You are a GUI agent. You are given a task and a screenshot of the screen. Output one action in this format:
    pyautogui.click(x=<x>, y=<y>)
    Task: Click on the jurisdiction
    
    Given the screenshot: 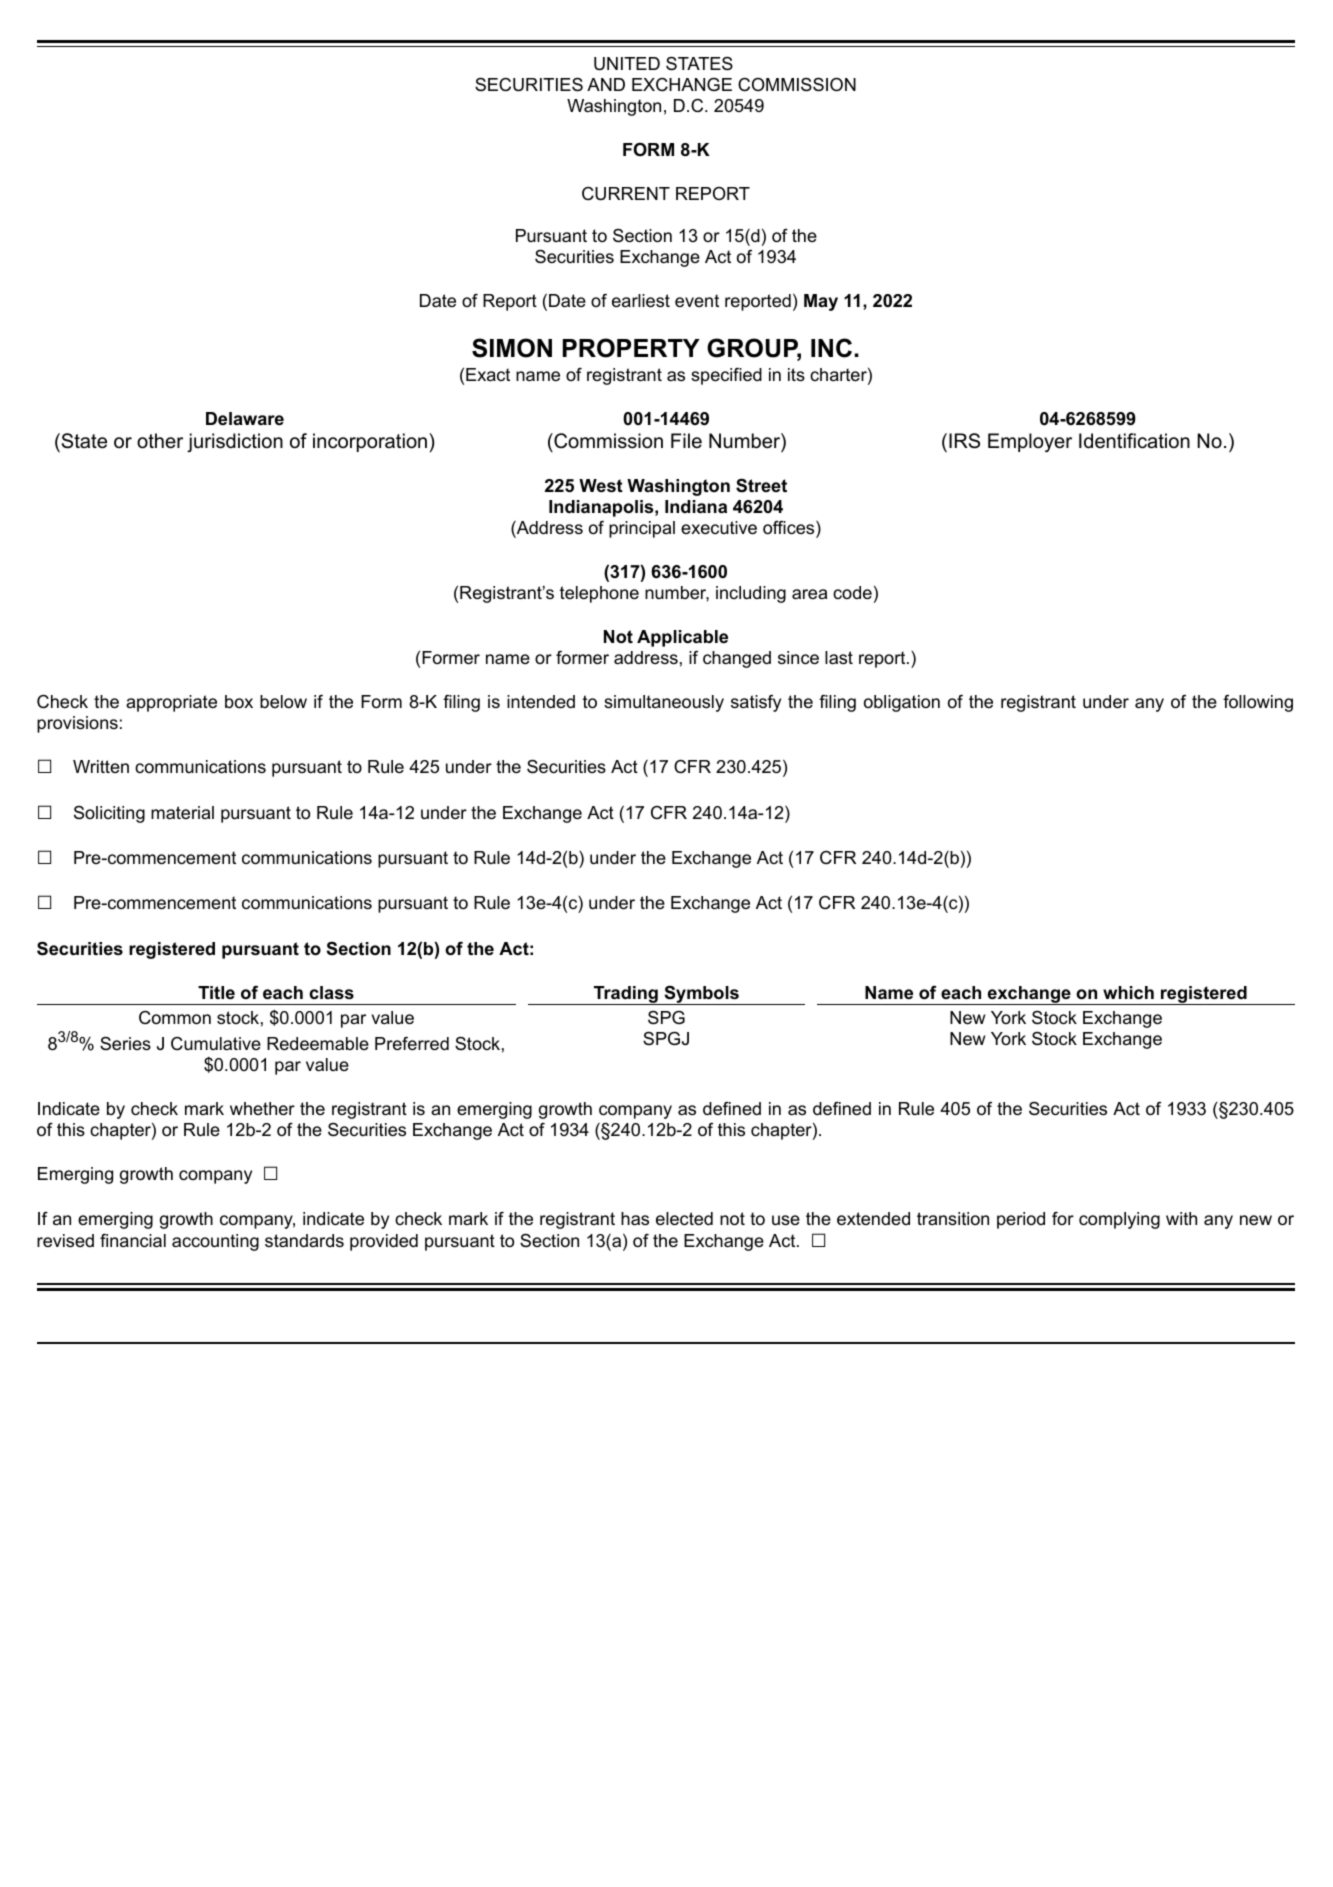 What is the action you would take?
    pyautogui.click(x=235, y=442)
